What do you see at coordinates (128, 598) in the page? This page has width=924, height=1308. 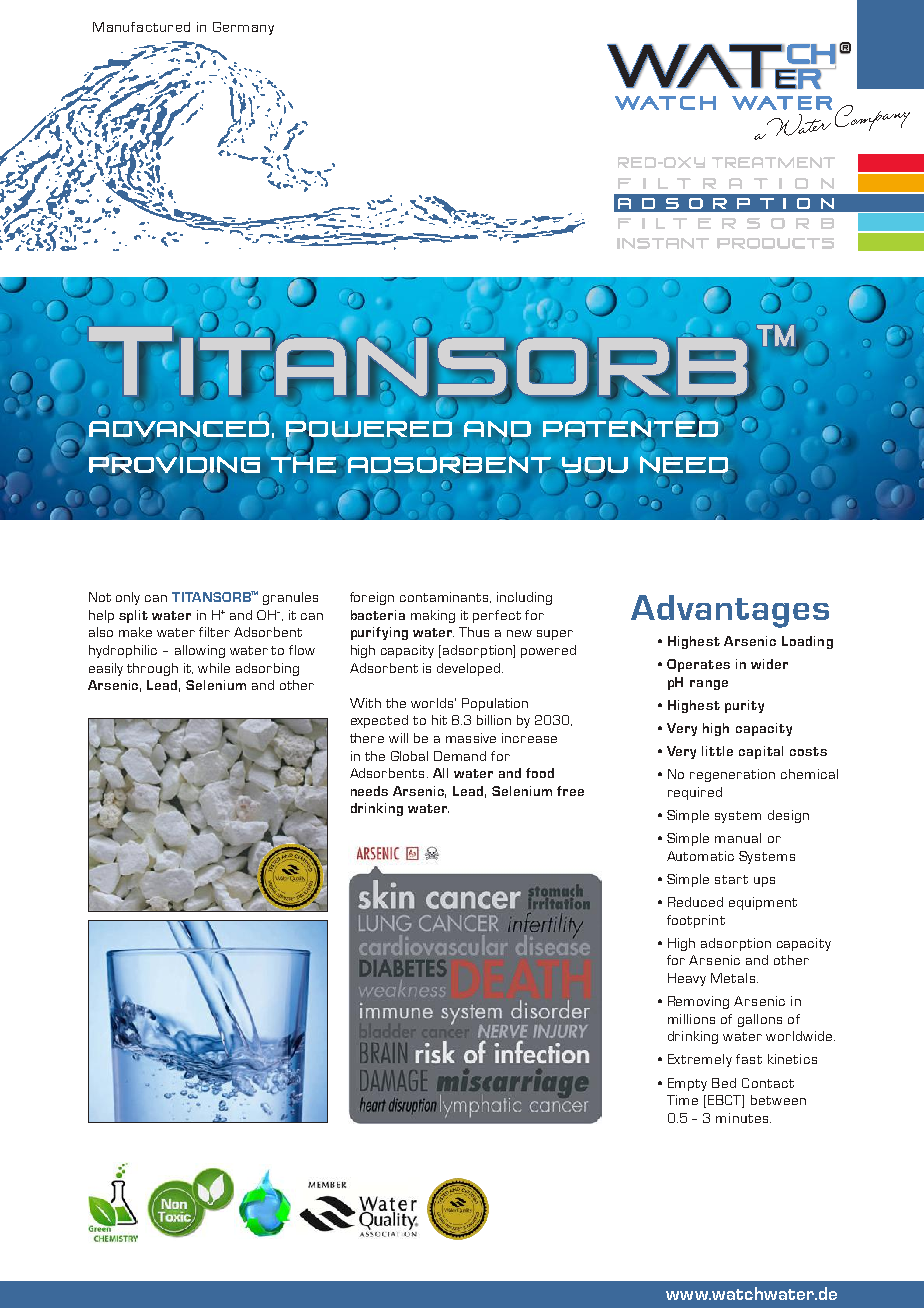 I see `only` at bounding box center [128, 598].
